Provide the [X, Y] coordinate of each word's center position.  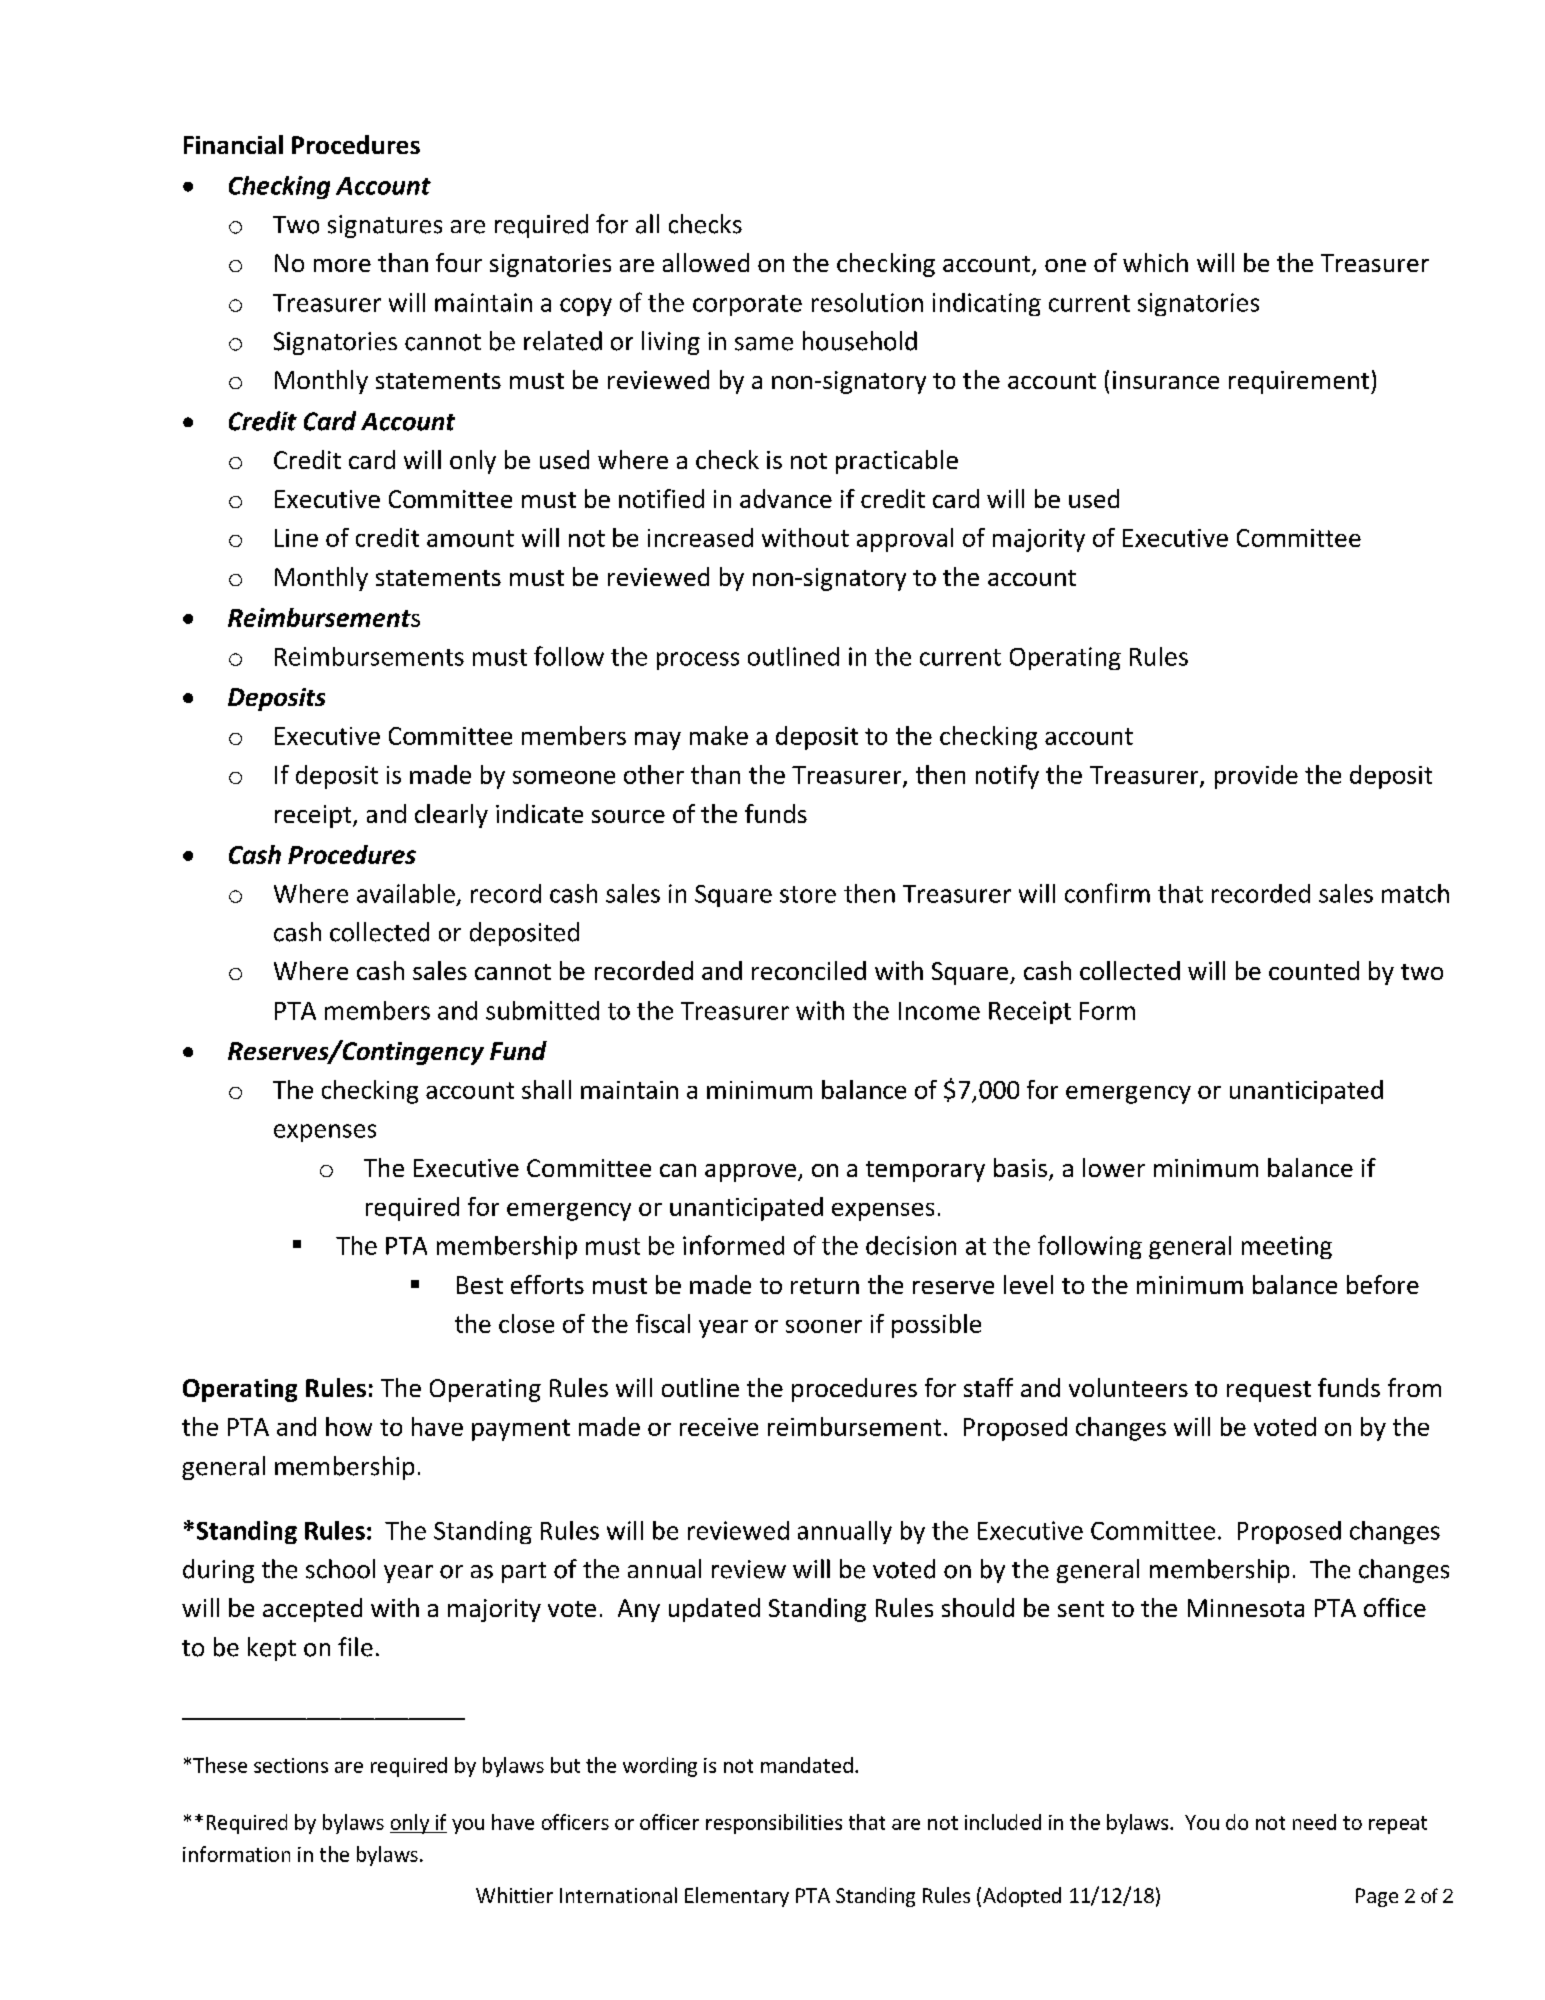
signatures [385, 226]
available [406, 893]
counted [1314, 970]
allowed [706, 262]
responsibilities [774, 1824]
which [1155, 262]
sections [291, 1765]
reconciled [809, 970]
